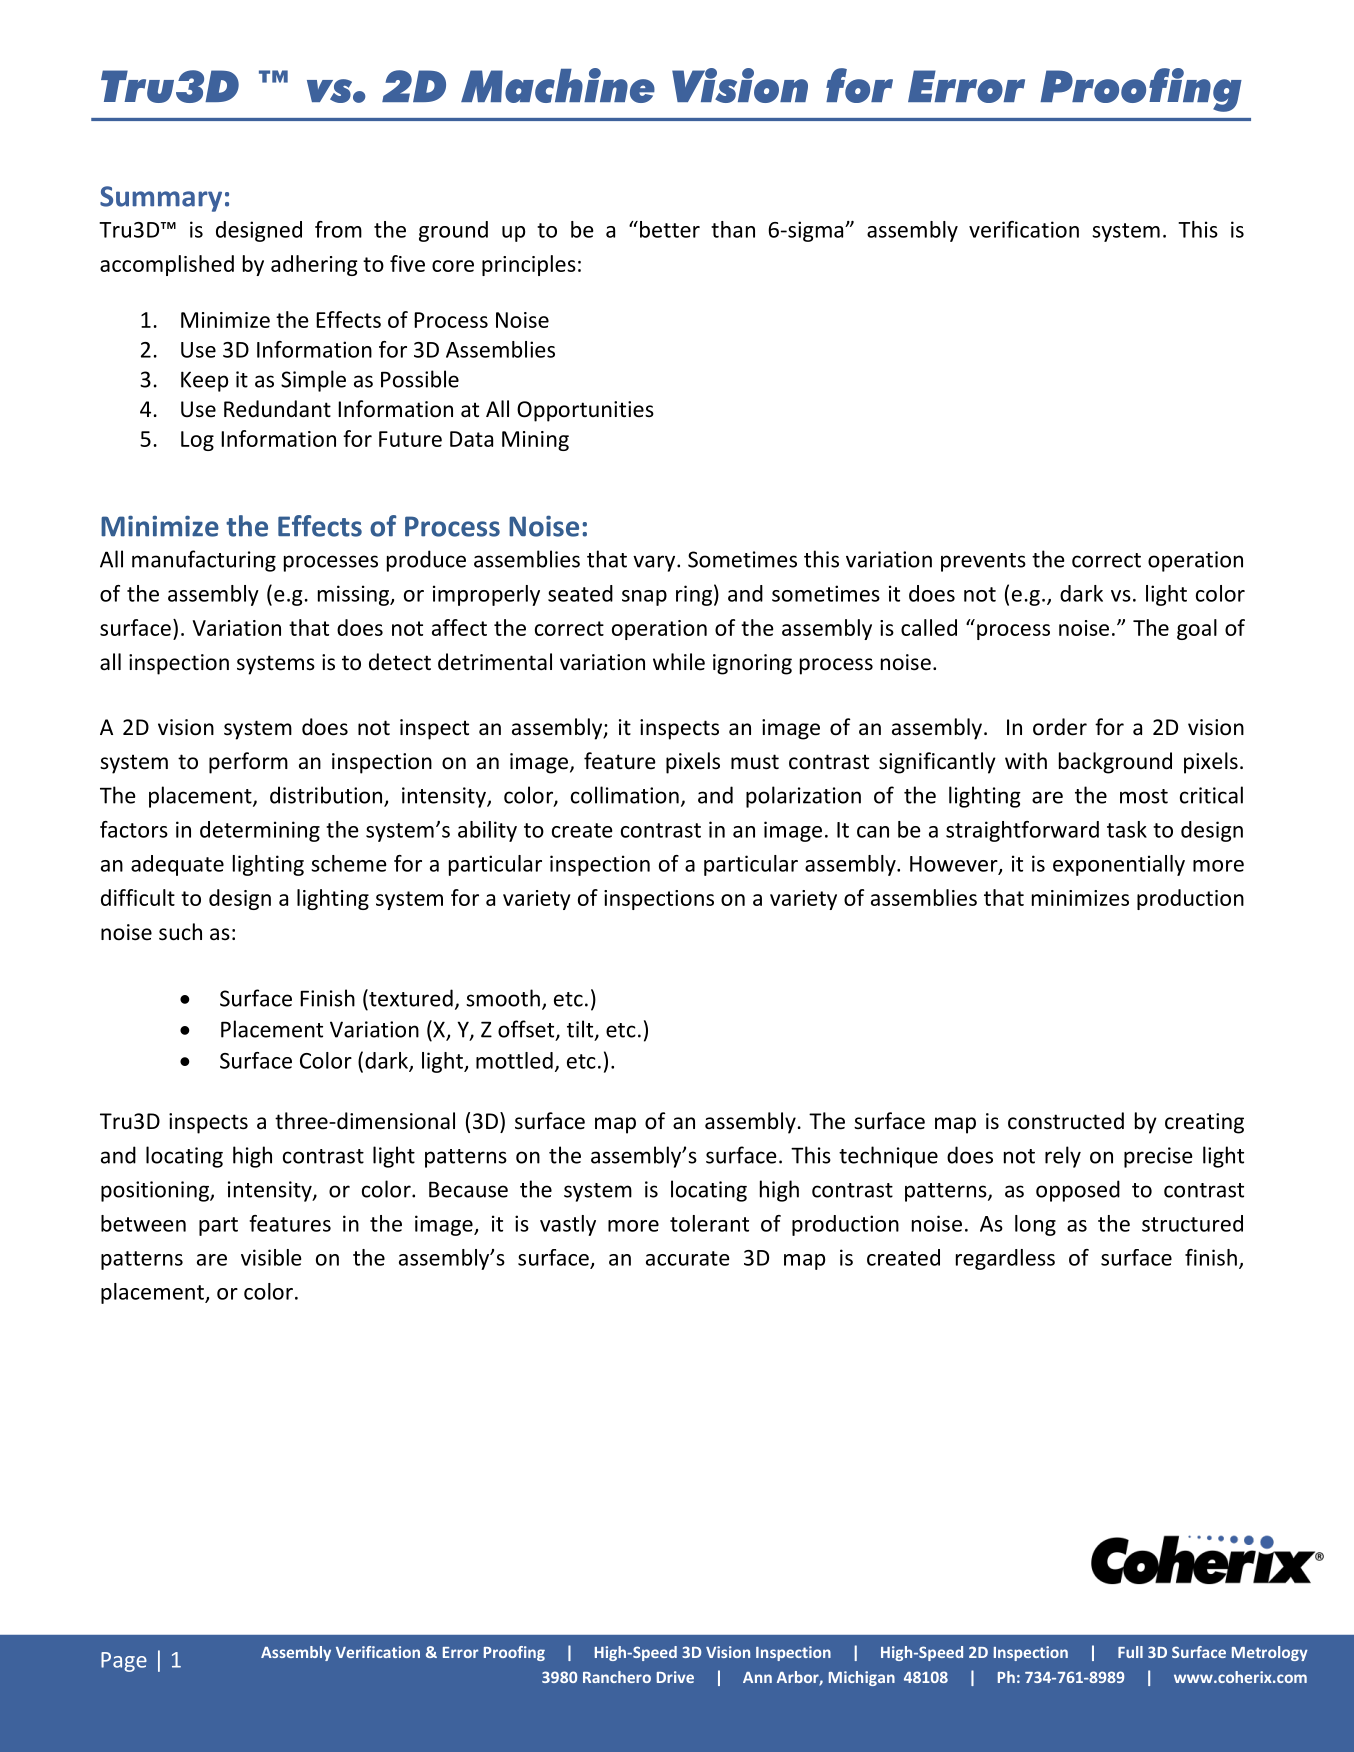  What do you see at coordinates (1197, 629) in the page?
I see `goal` at bounding box center [1197, 629].
